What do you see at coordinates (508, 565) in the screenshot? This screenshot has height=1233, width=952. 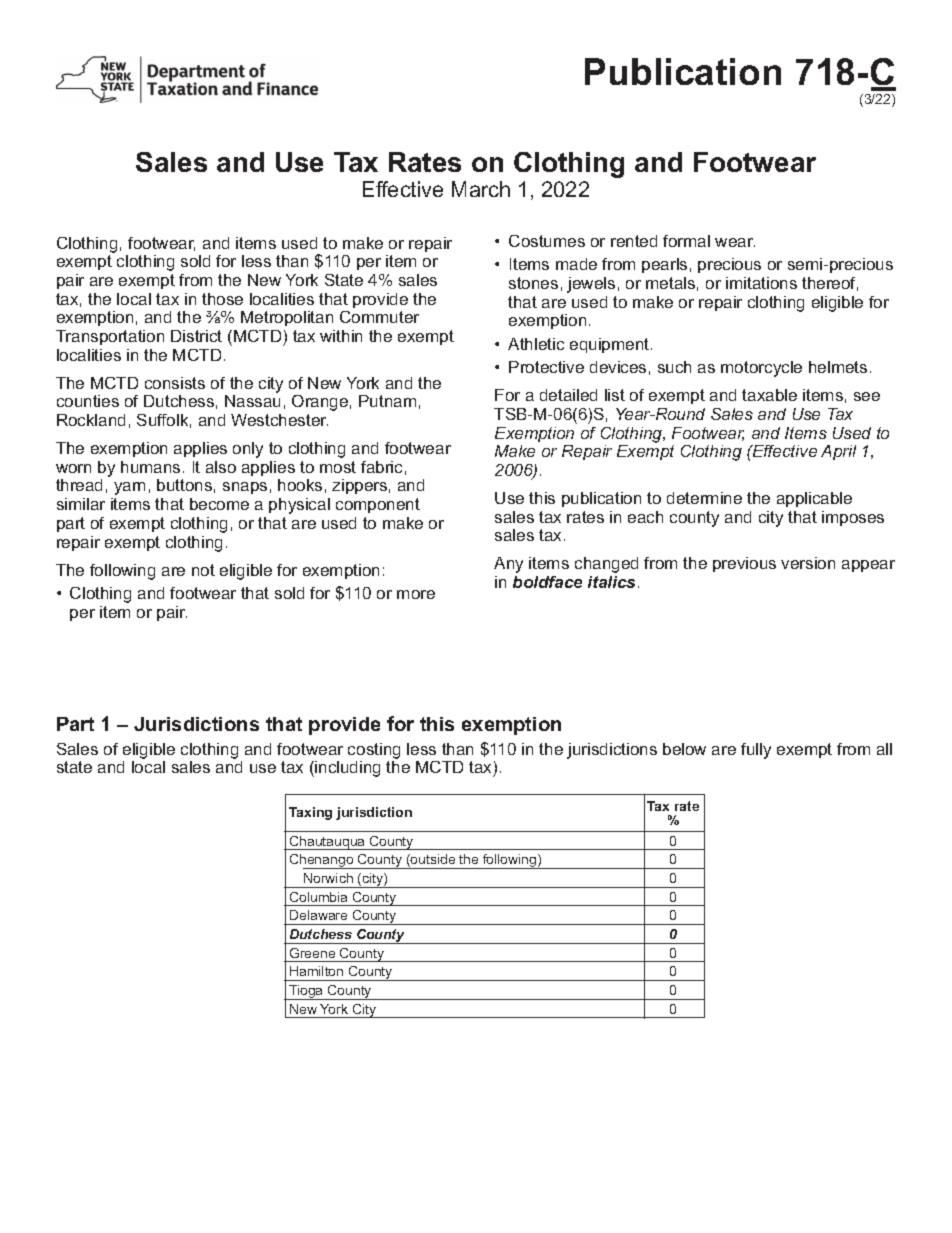 I see `Any` at bounding box center [508, 565].
